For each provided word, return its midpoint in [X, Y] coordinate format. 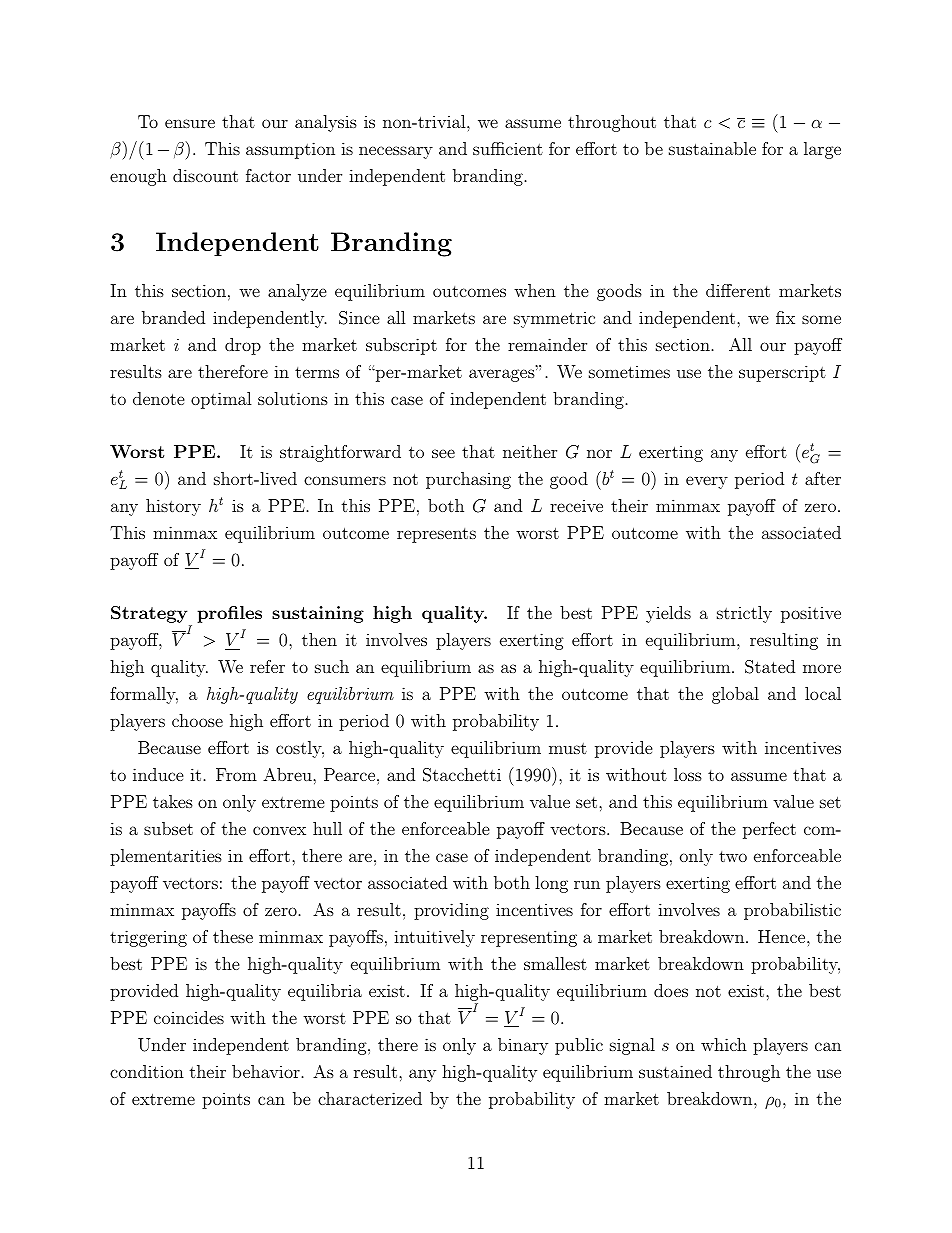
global [735, 695]
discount [205, 175]
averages [502, 375]
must [568, 748]
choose [197, 720]
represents [436, 535]
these [233, 936]
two [733, 856]
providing [451, 911]
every [707, 482]
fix [785, 317]
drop [243, 346]
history [173, 507]
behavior [266, 1071]
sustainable [712, 148]
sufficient [508, 148]
